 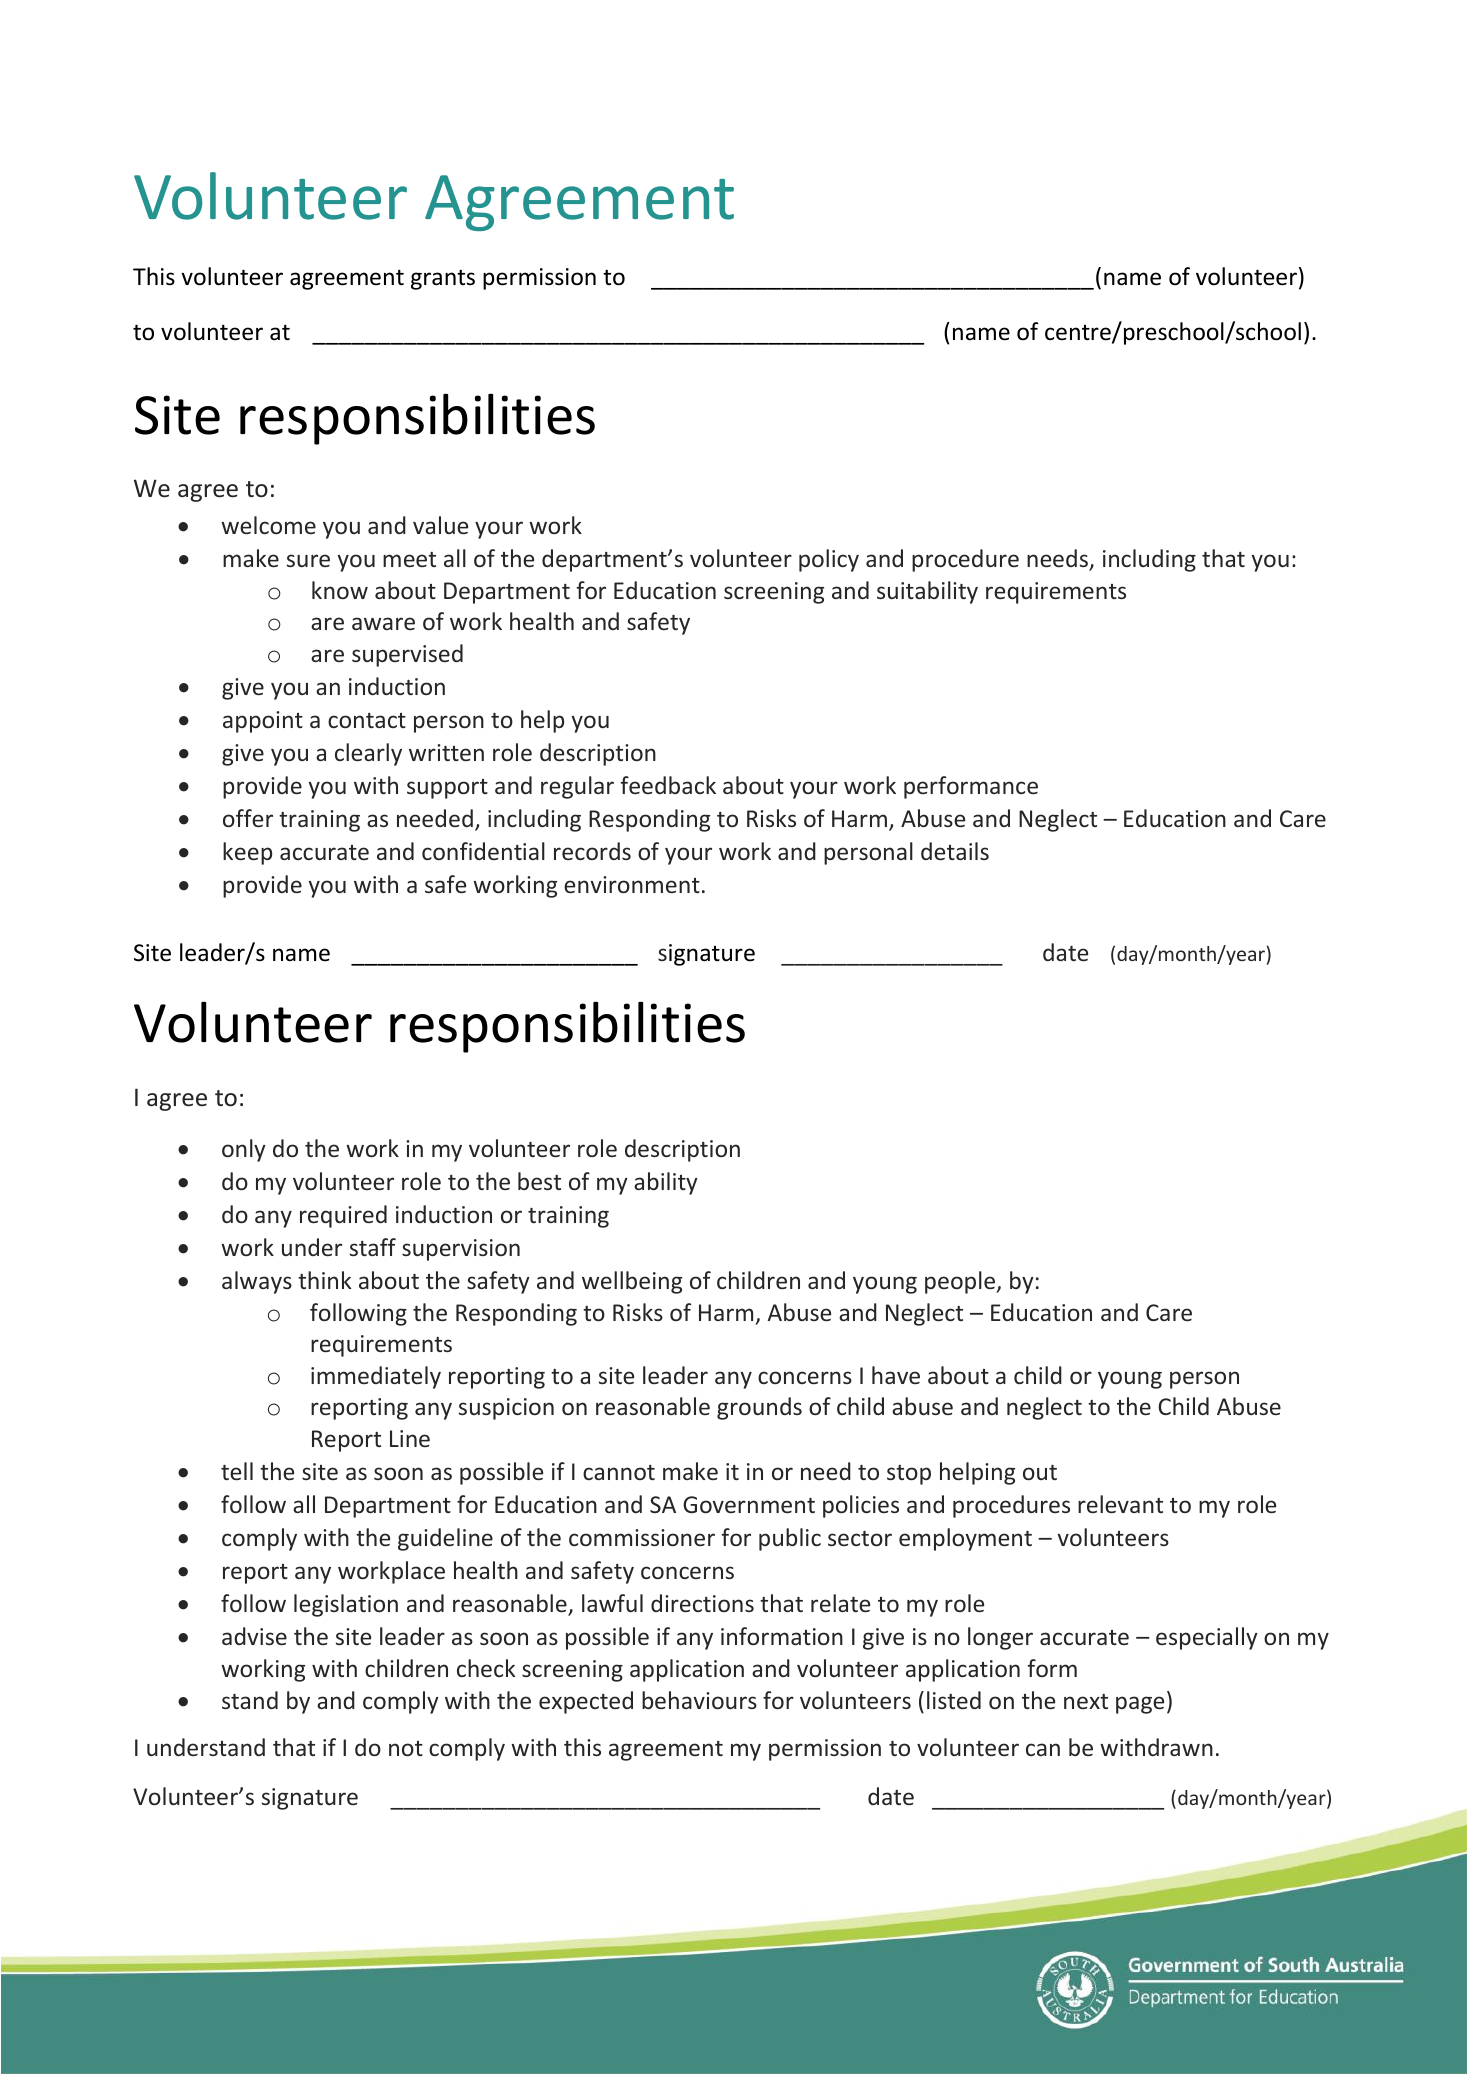 I want to click on value, so click(x=440, y=525).
